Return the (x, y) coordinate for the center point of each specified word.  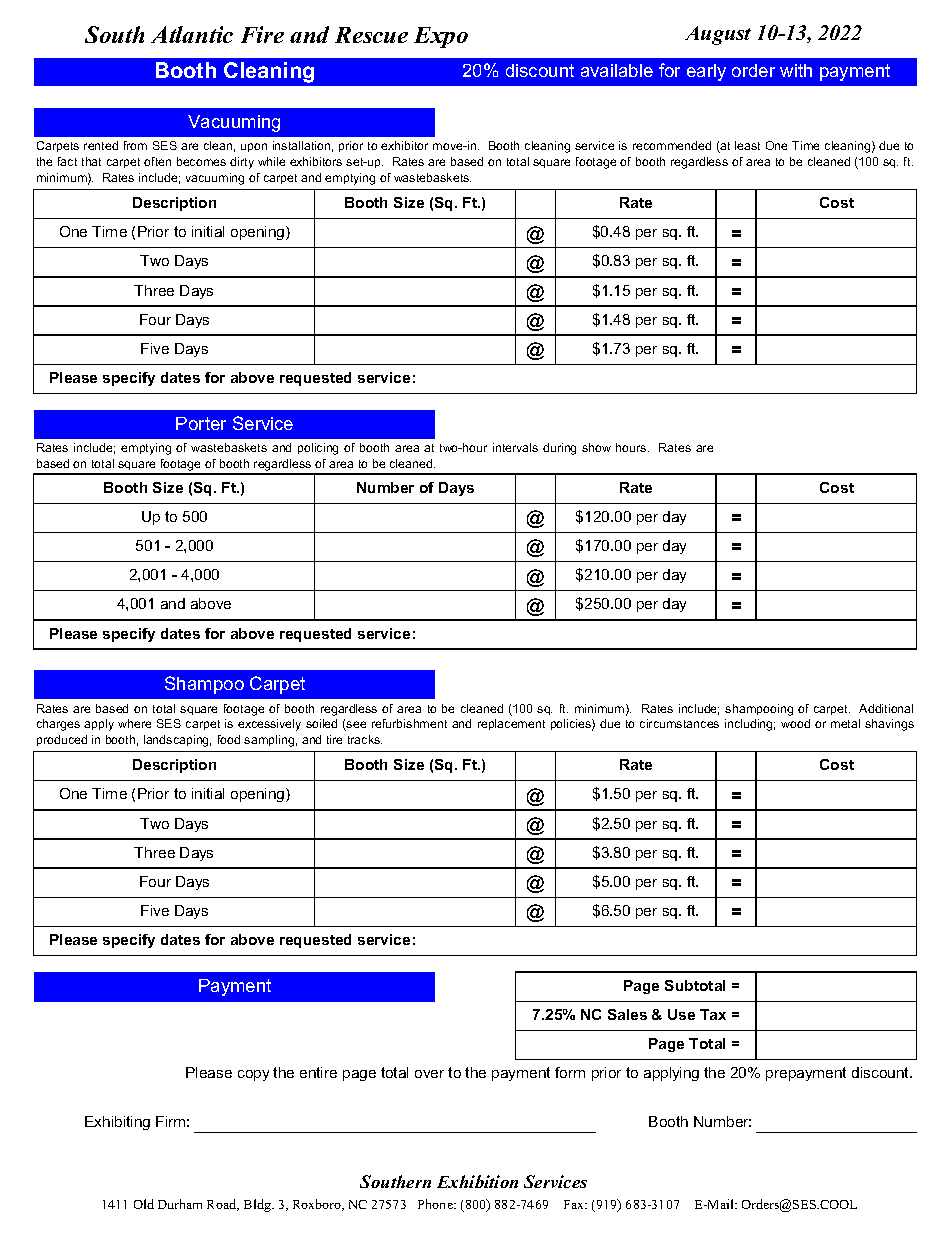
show (596, 447)
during (559, 449)
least (747, 145)
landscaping (177, 741)
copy (253, 1075)
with (796, 70)
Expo (441, 37)
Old (144, 1204)
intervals (515, 447)
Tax (713, 1014)
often (157, 161)
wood (795, 723)
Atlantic (192, 34)
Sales (627, 1014)
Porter (201, 423)
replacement (511, 724)
